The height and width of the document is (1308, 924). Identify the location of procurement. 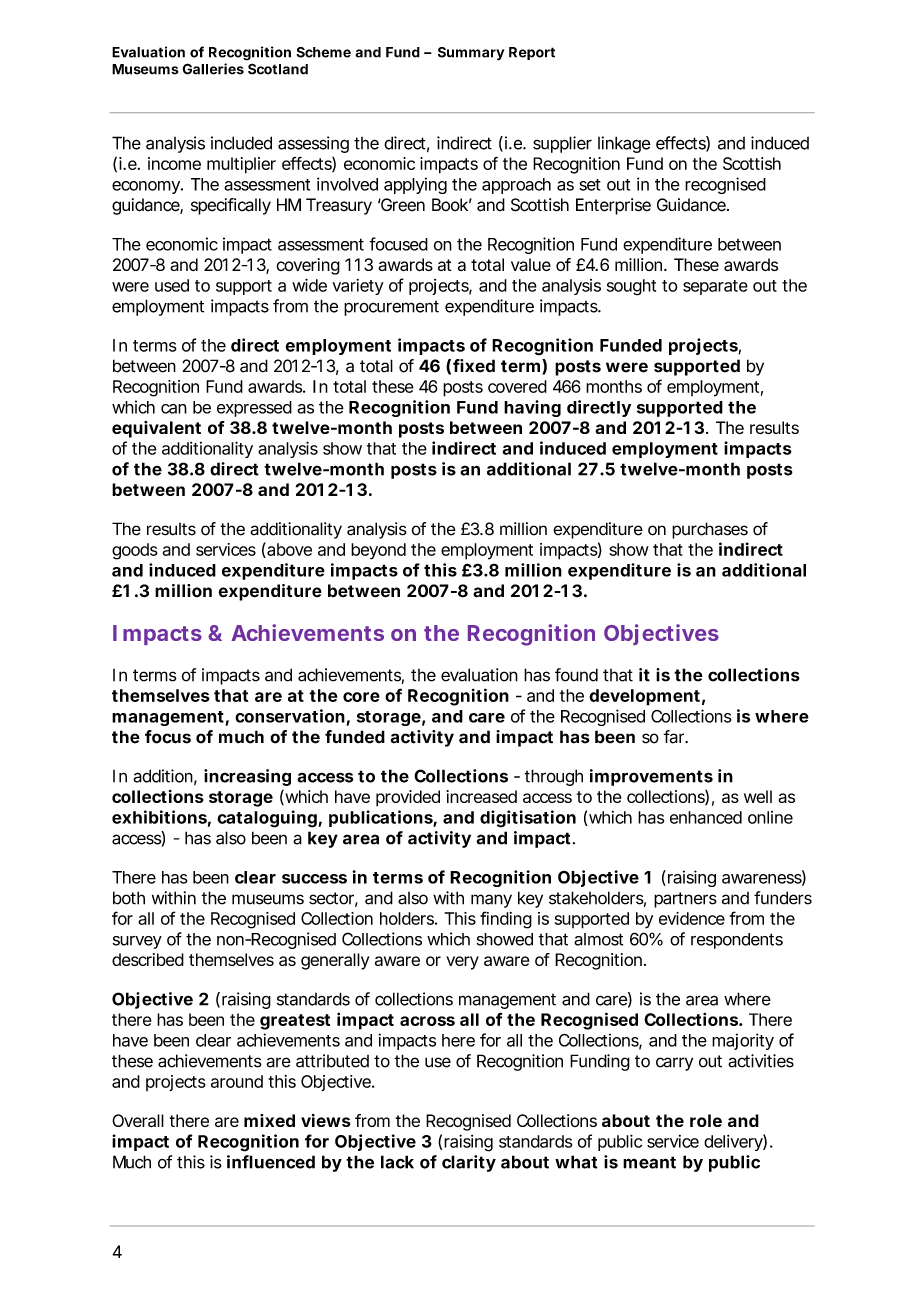
(391, 308).
